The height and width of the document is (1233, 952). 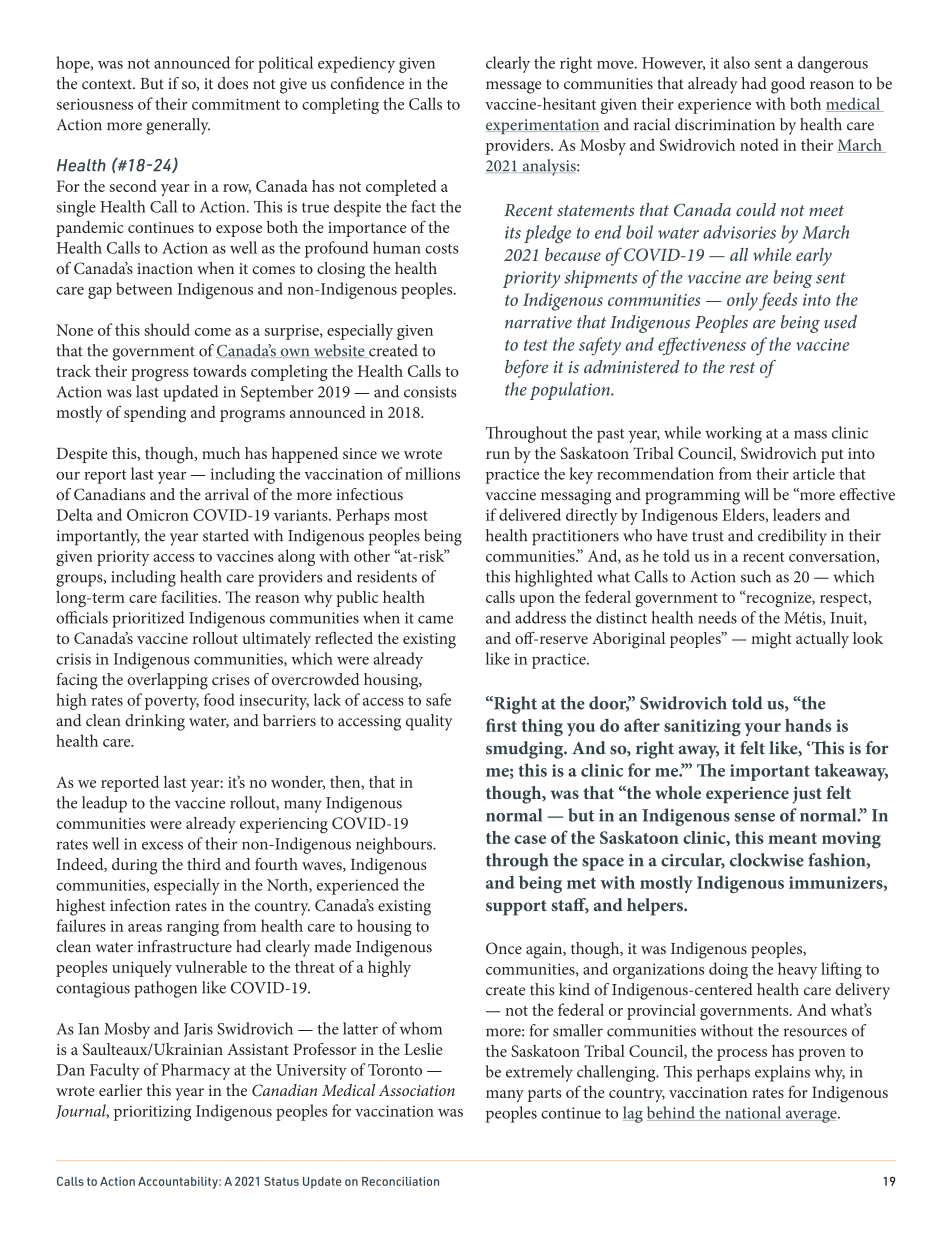 I want to click on prioritizing, so click(x=152, y=1113).
